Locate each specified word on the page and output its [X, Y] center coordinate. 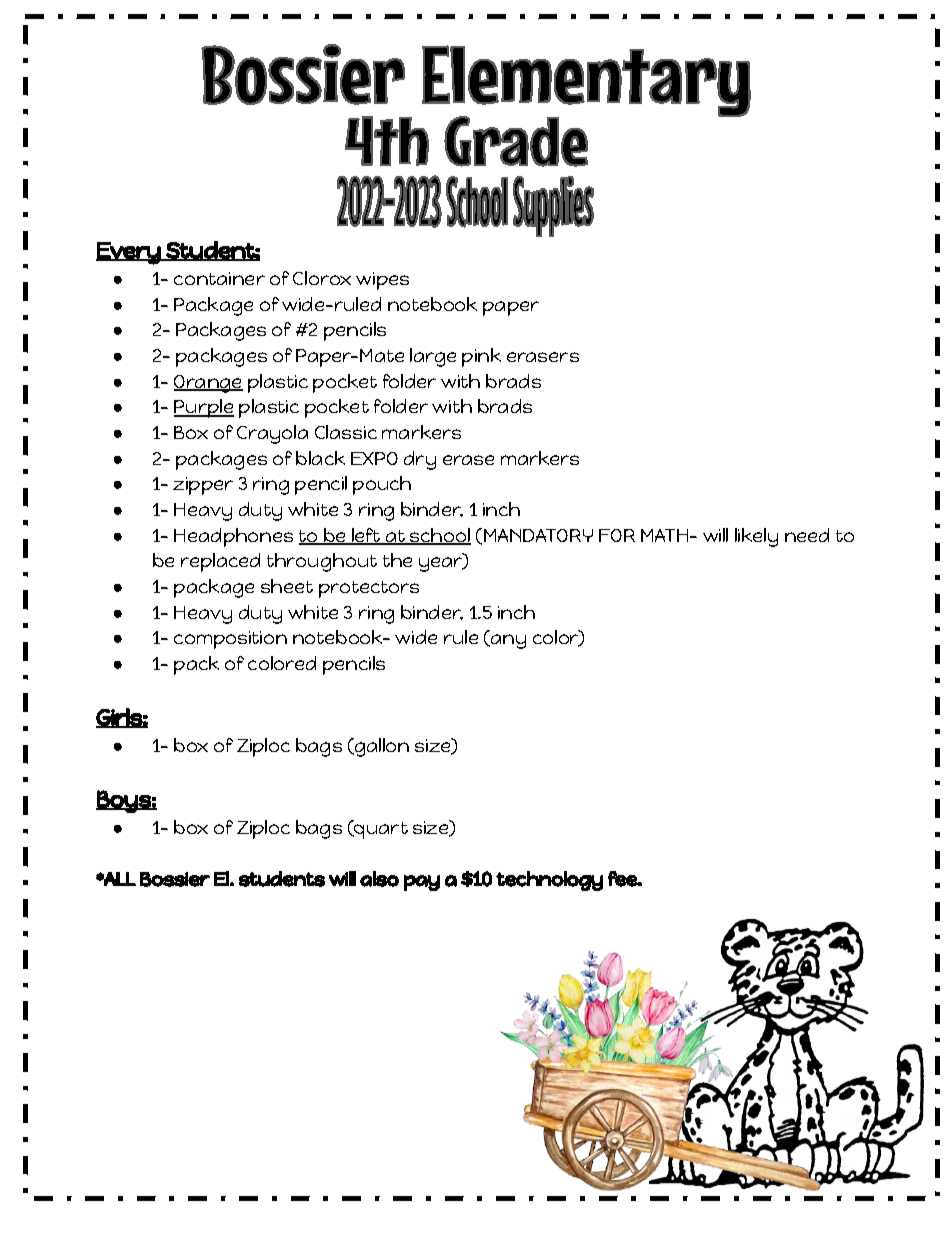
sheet [287, 586]
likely [756, 537]
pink [481, 357]
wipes [382, 281]
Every [129, 253]
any [507, 641]
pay [422, 883]
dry [420, 460]
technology [549, 881]
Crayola [272, 434]
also [379, 879]
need [807, 535]
